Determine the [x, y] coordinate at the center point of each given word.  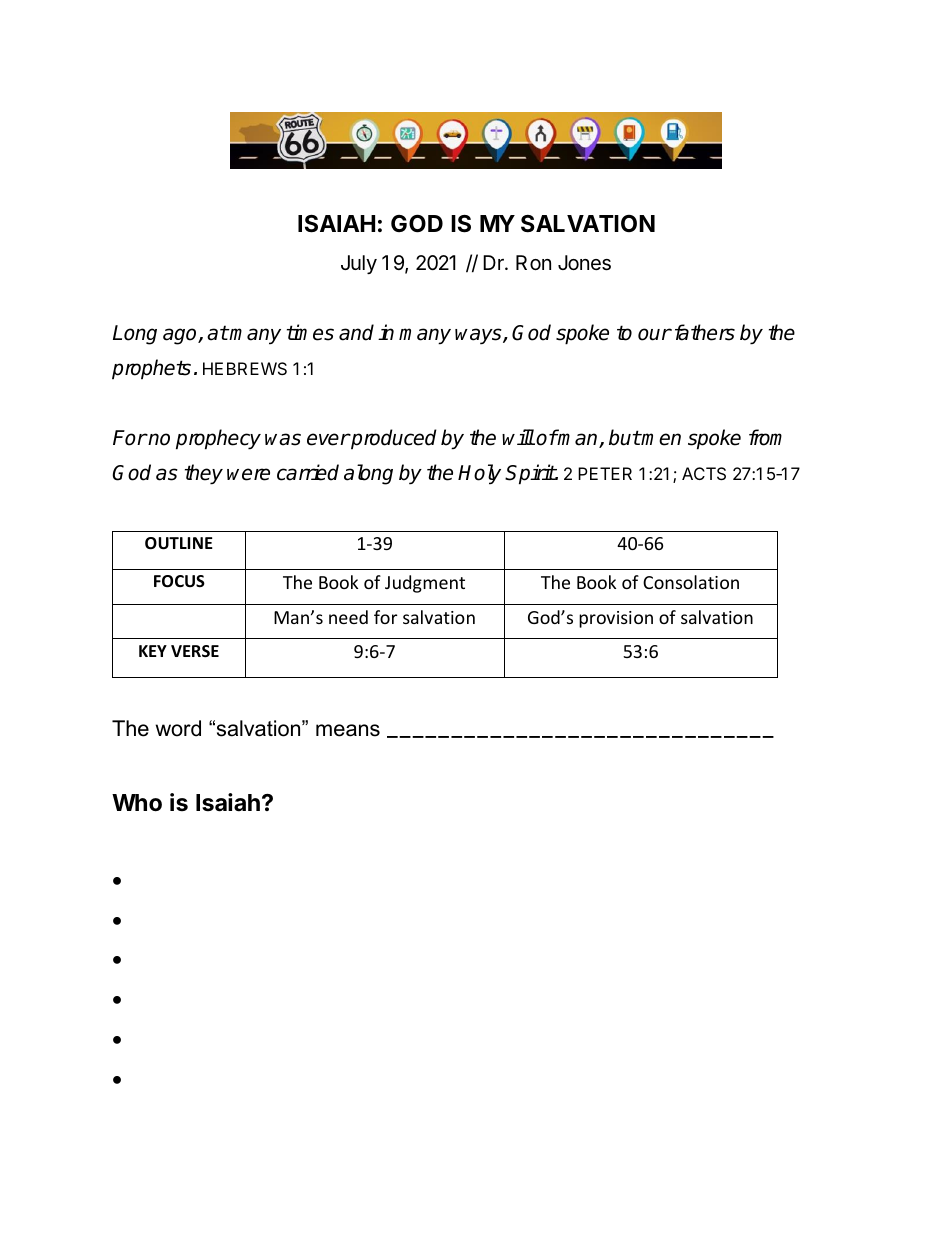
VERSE [195, 651]
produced [393, 439]
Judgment [425, 584]
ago [181, 336]
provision [616, 619]
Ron [533, 262]
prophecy [218, 439]
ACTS [704, 473]
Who [137, 803]
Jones [584, 263]
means [348, 730]
